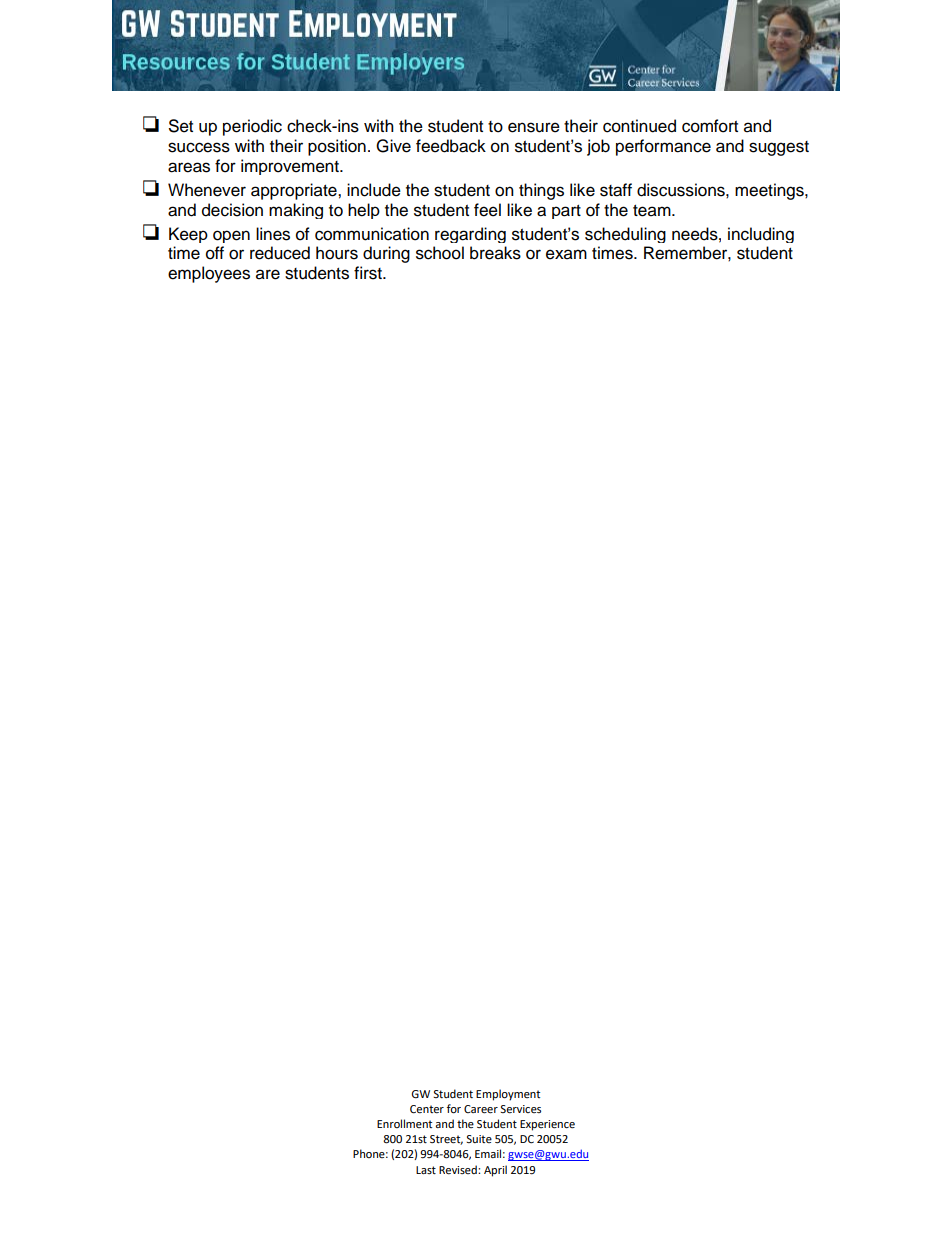 The width and height of the screenshot is (952, 1233). Describe the element at coordinates (404, 1123) in the screenshot. I see `Enrollment` at that location.
